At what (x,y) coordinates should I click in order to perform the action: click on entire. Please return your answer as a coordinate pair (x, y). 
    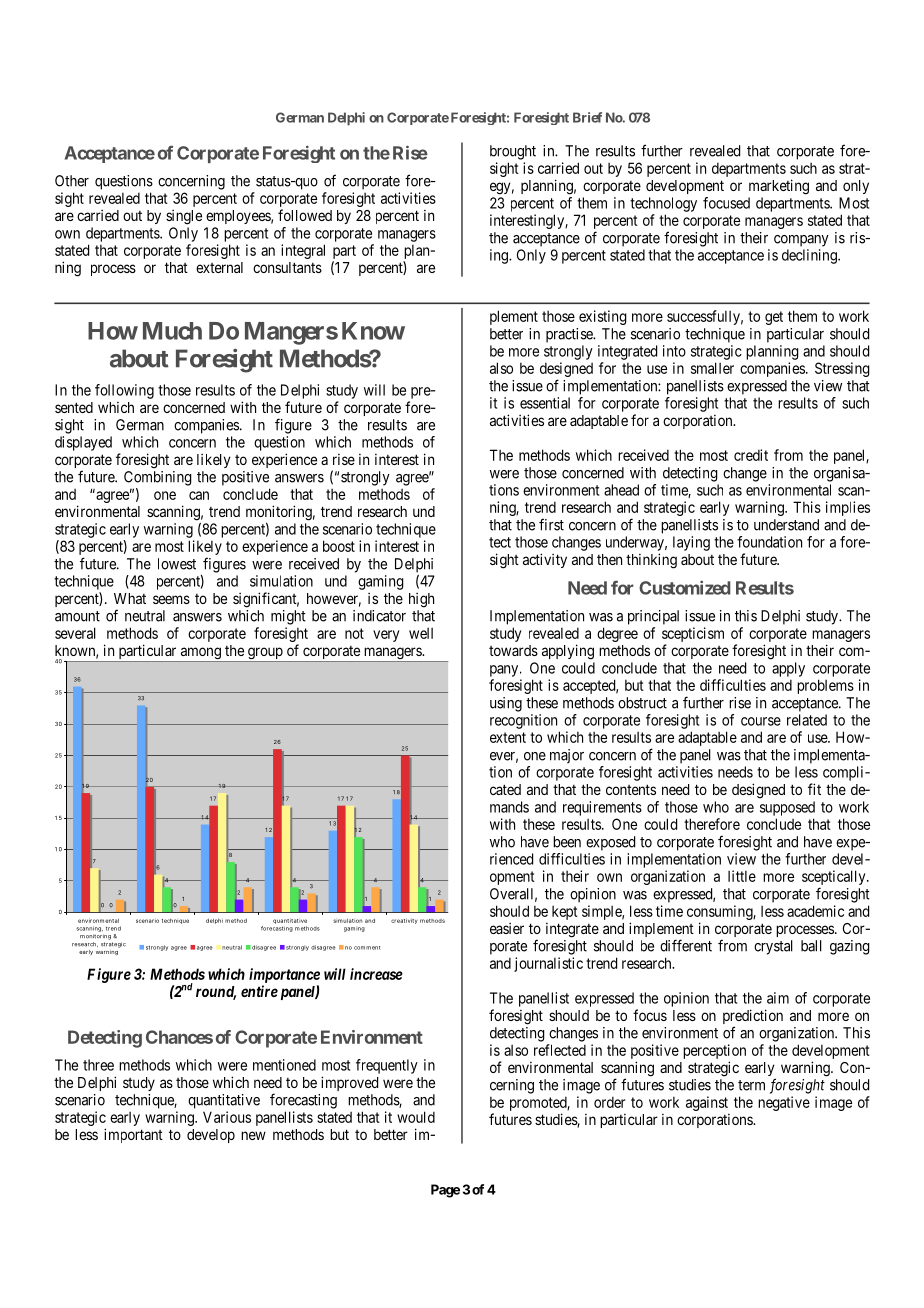
    Looking at the image, I should click on (259, 991).
